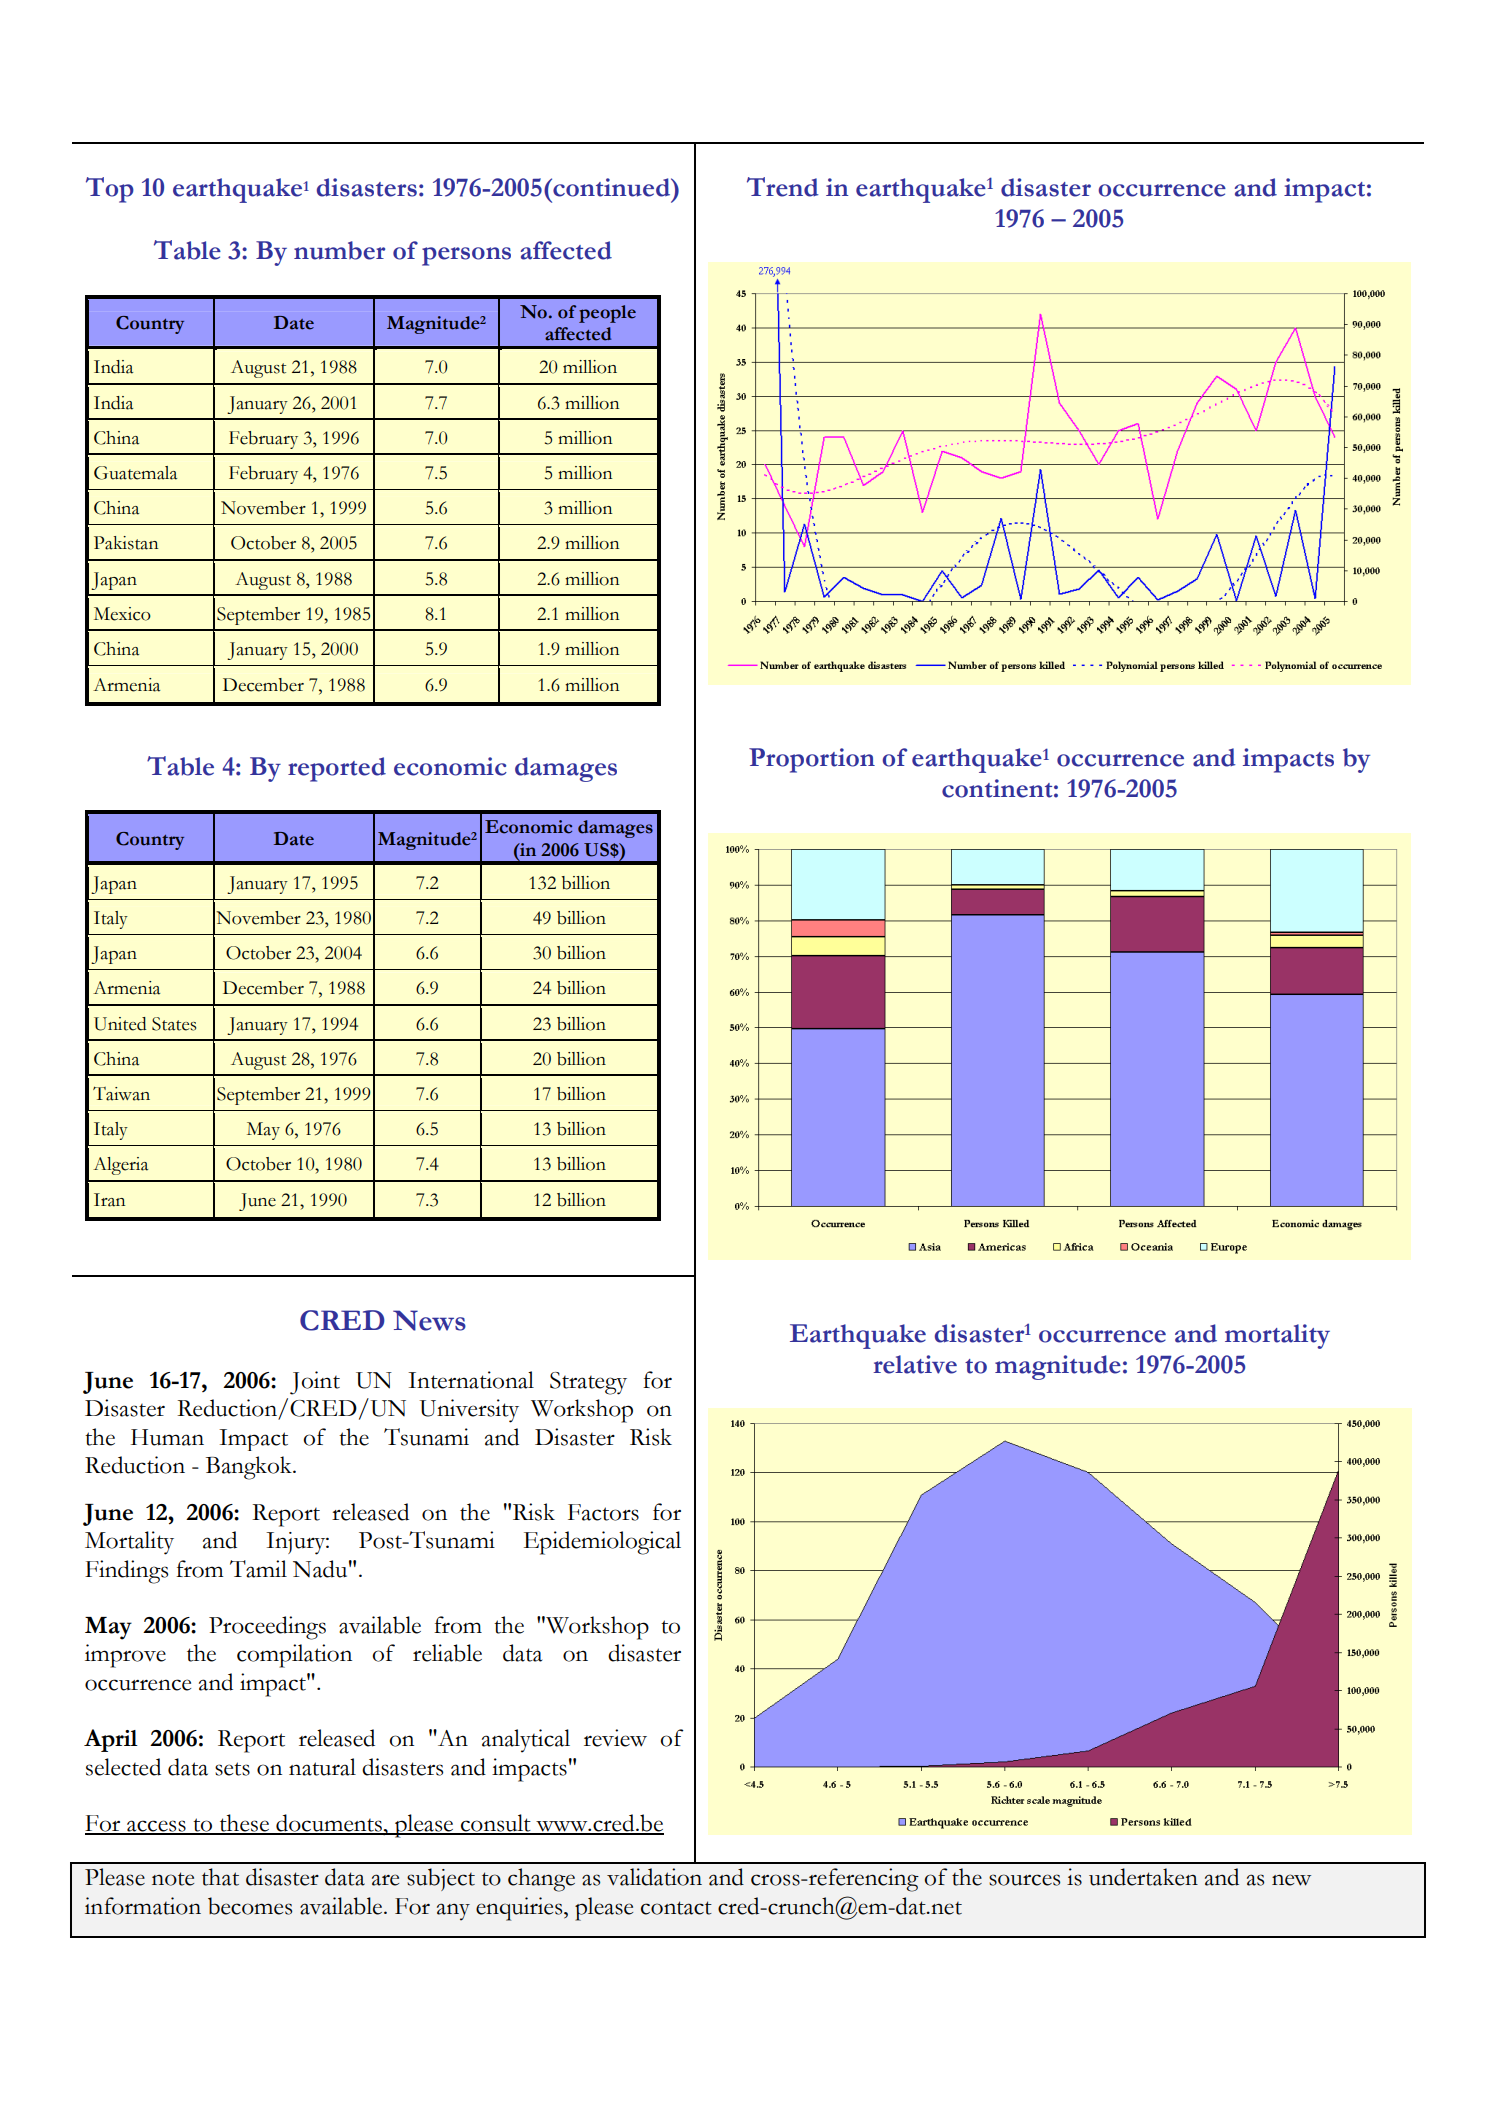 This document has width=1495, height=2116. What do you see at coordinates (602, 1543) in the document?
I see `Epidemiological` at bounding box center [602, 1543].
